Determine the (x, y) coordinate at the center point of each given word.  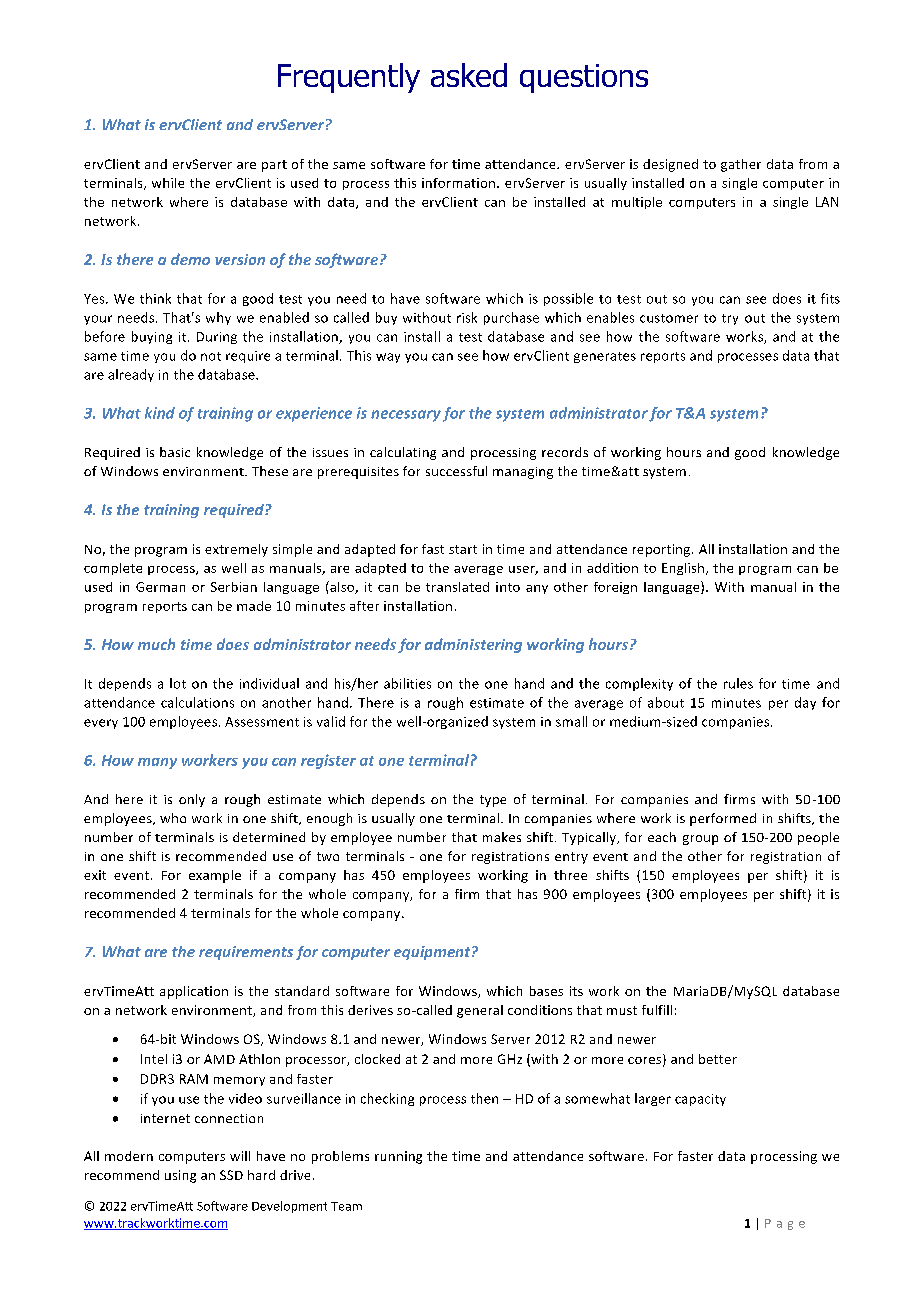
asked (469, 75)
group (700, 840)
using (180, 1176)
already (131, 375)
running (398, 1157)
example (215, 876)
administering (473, 645)
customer (669, 318)
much (156, 644)
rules (738, 683)
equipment (433, 953)
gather (741, 165)
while (168, 183)
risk (467, 317)
